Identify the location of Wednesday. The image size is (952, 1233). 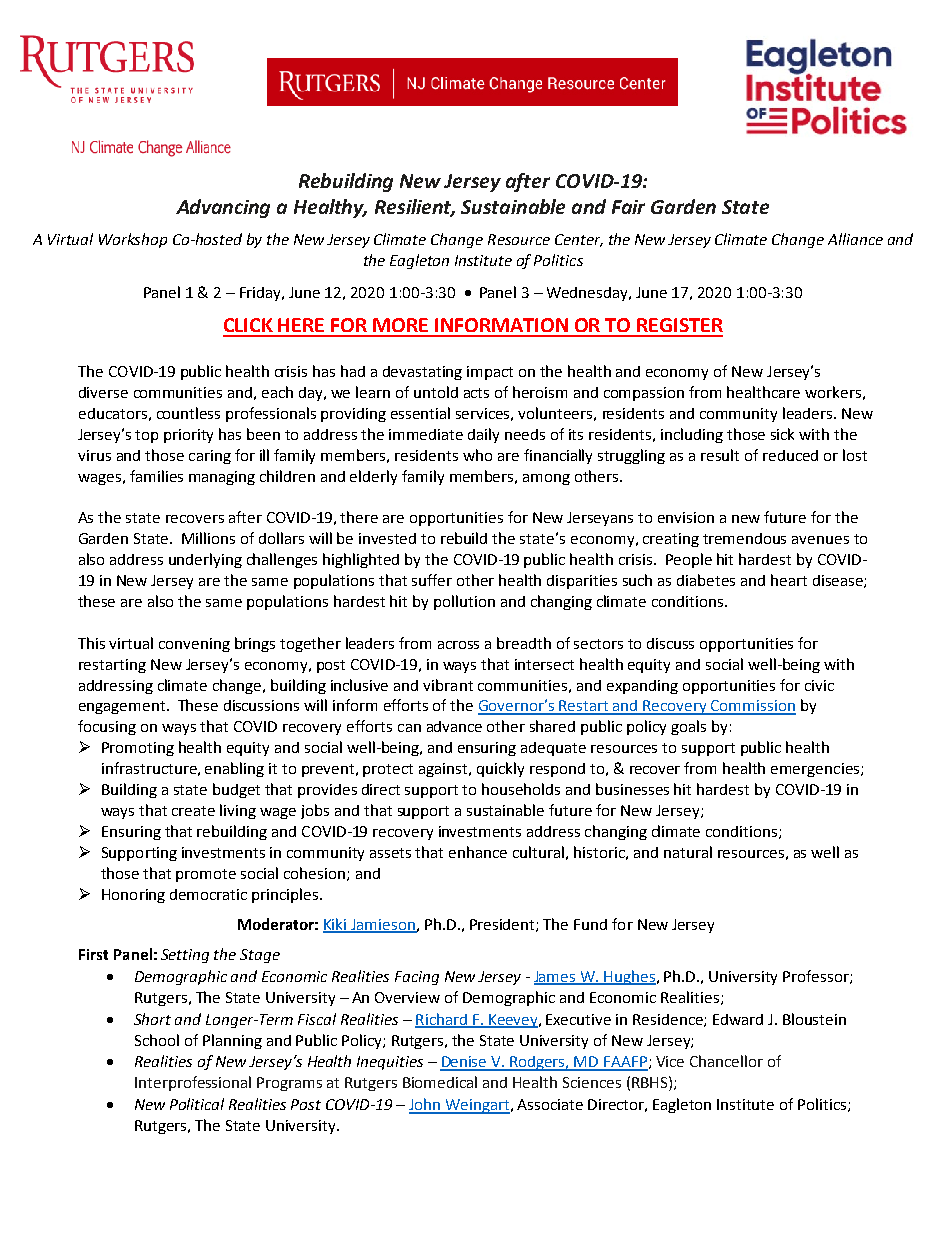
(588, 294).
